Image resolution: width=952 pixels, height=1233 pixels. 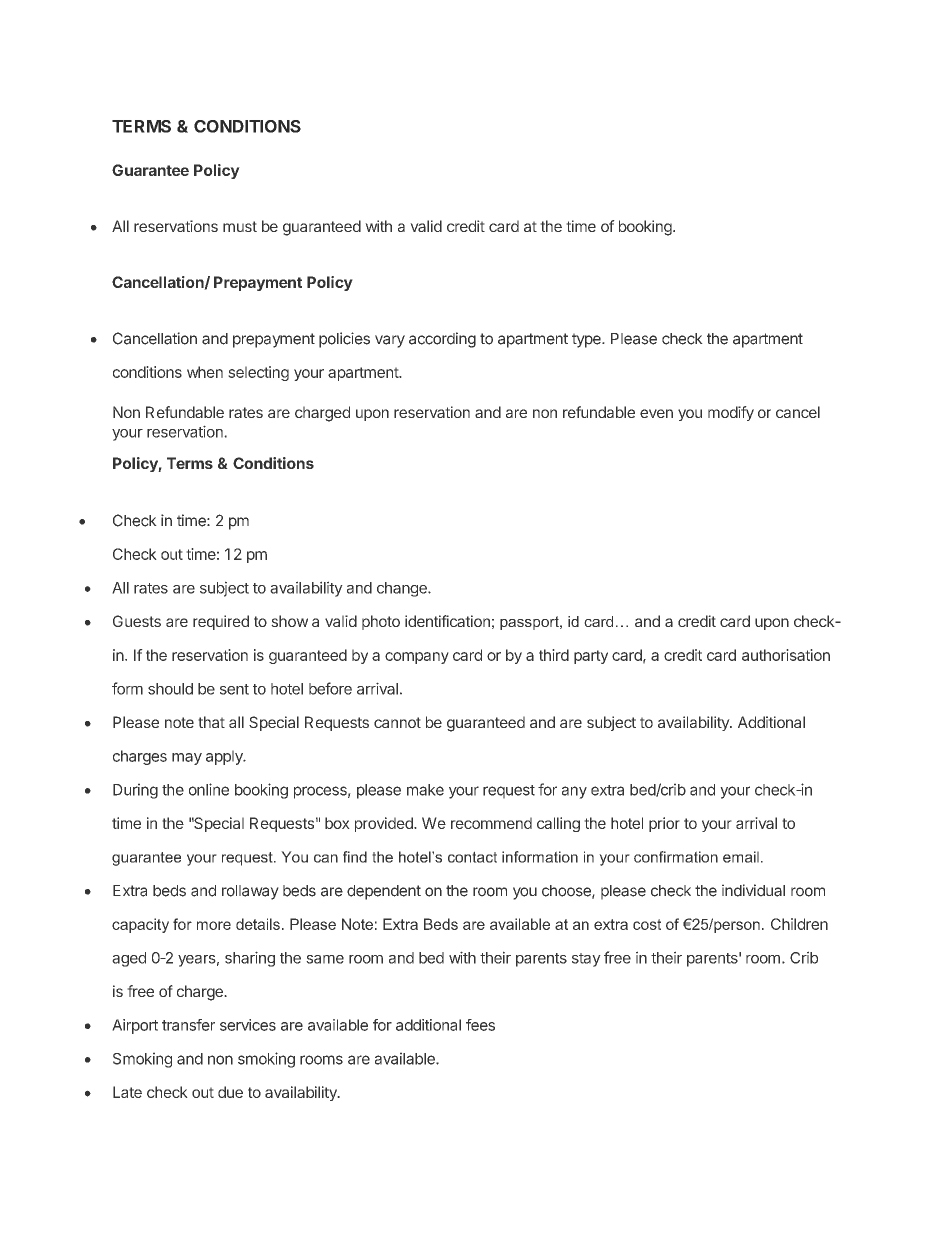 I want to click on according, so click(x=442, y=340).
